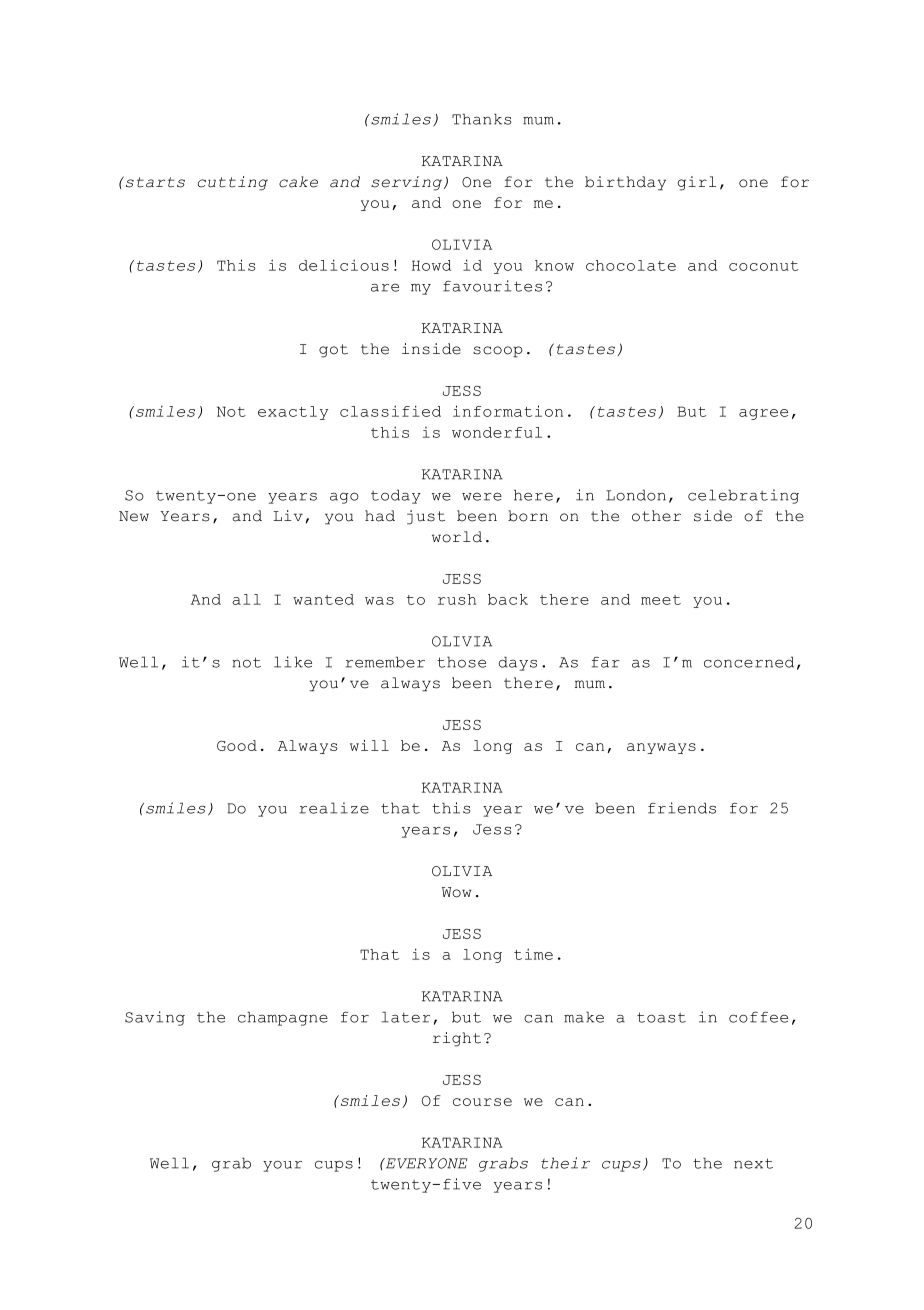  I want to click on girl, so click(697, 183).
